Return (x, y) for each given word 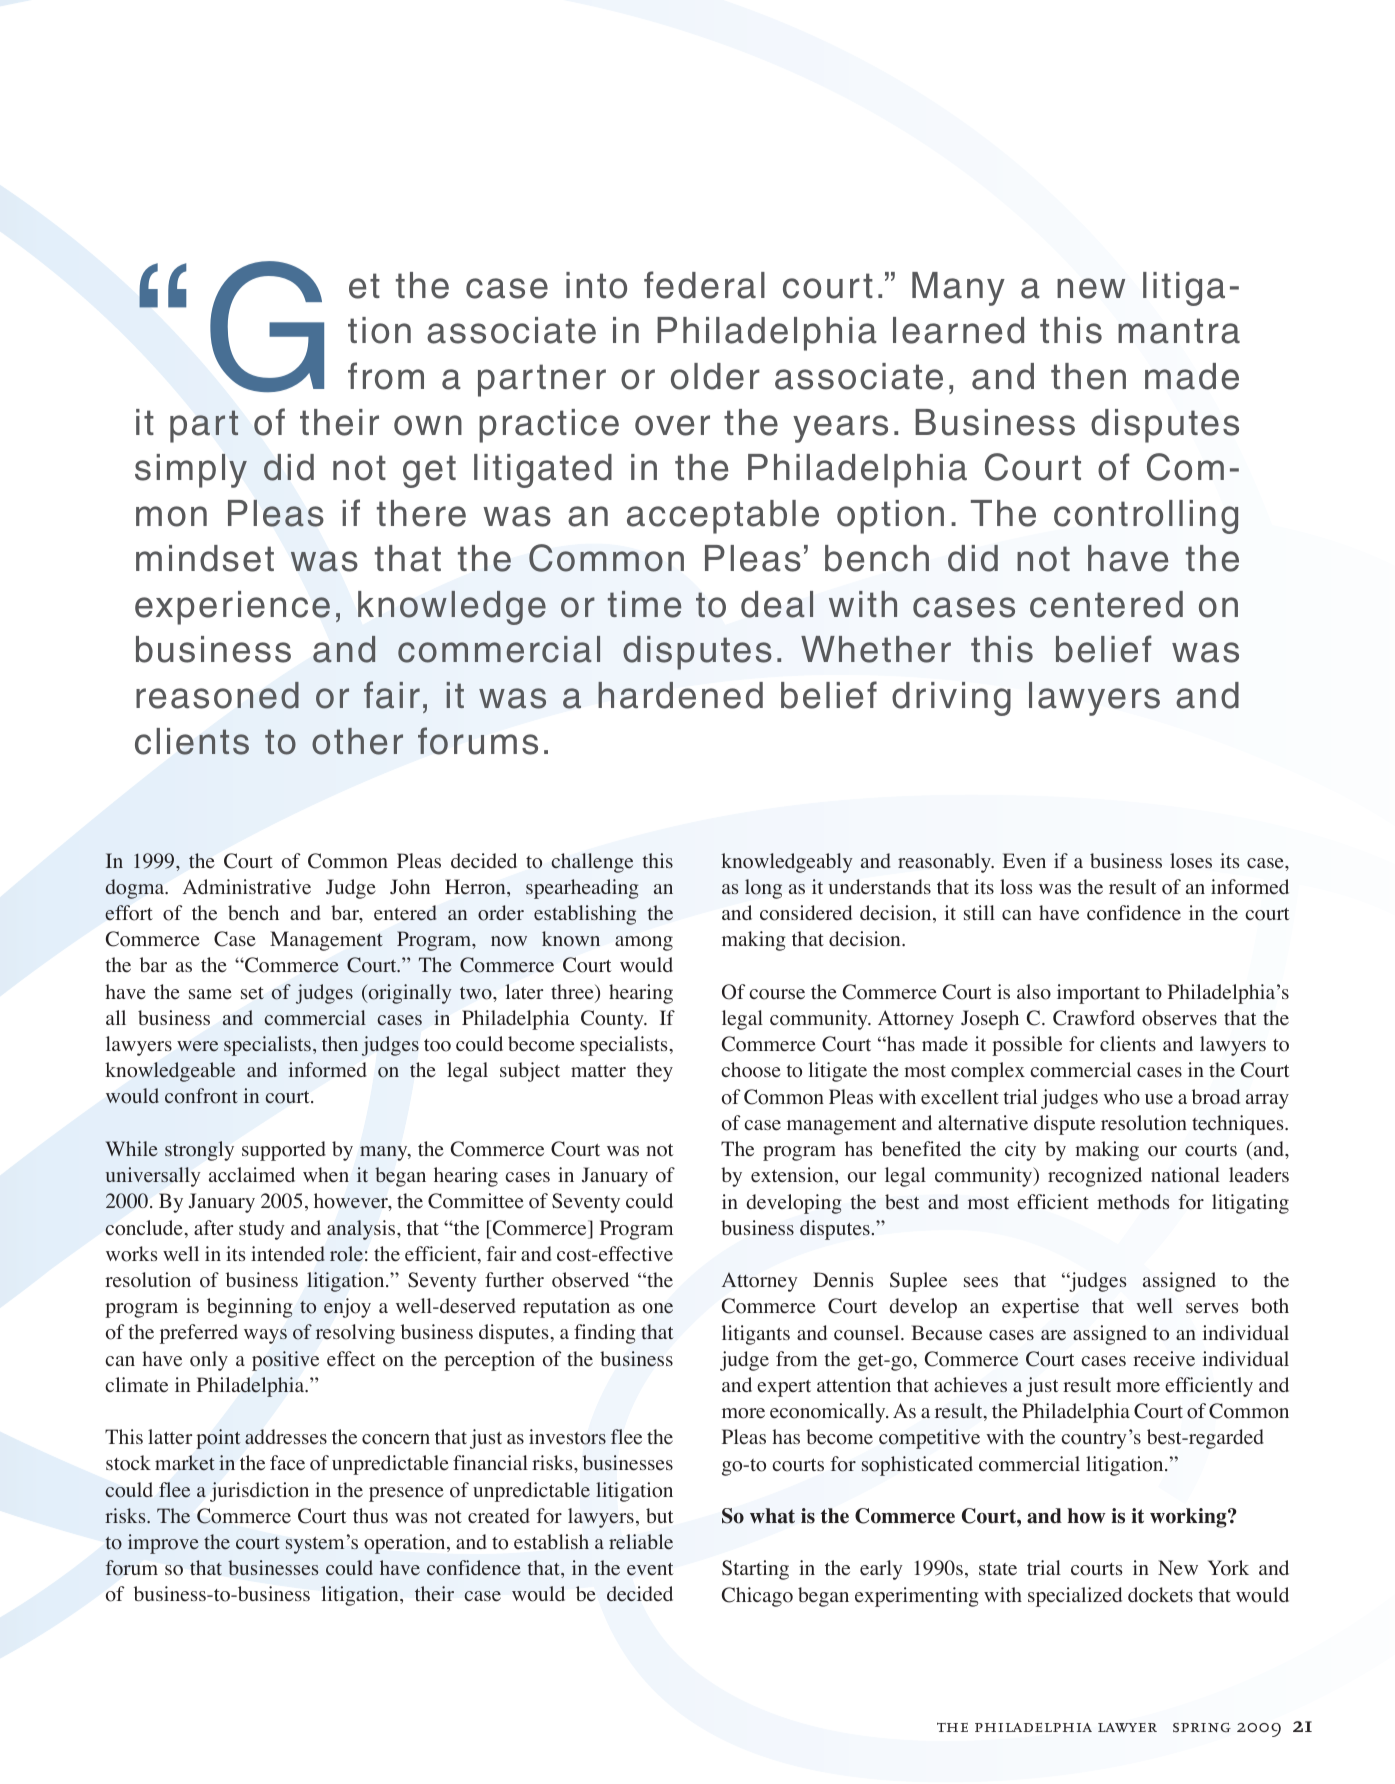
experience (232, 608)
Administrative (247, 887)
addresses (286, 1437)
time (644, 604)
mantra (1179, 331)
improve (163, 1544)
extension (793, 1175)
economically (829, 1413)
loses (1191, 861)
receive (1164, 1359)
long (763, 889)
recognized (1095, 1177)
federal (704, 285)
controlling (1146, 517)
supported (284, 1151)
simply (191, 471)
